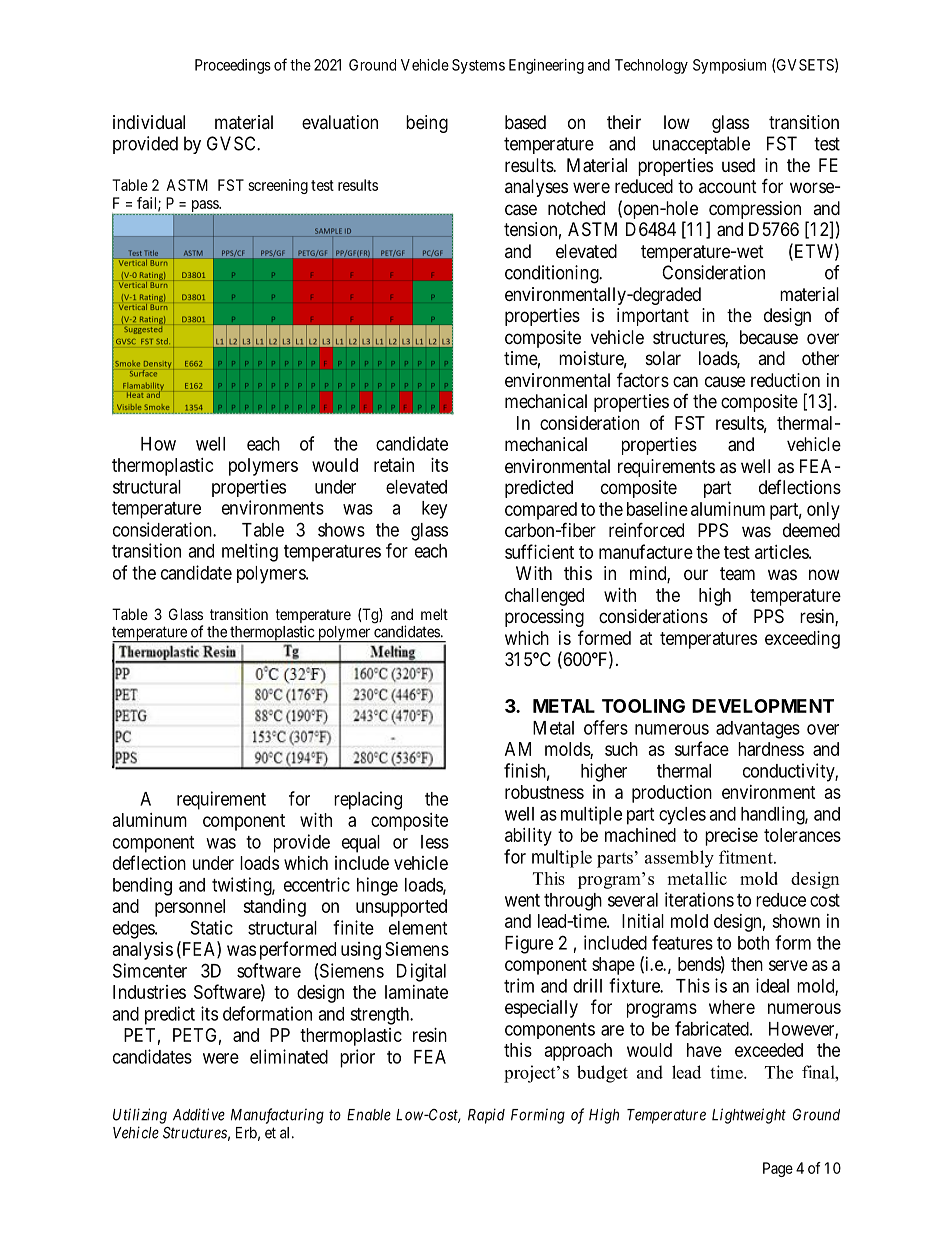 This document has width=952, height=1233. What do you see at coordinates (341, 530) in the document?
I see `shows` at bounding box center [341, 530].
